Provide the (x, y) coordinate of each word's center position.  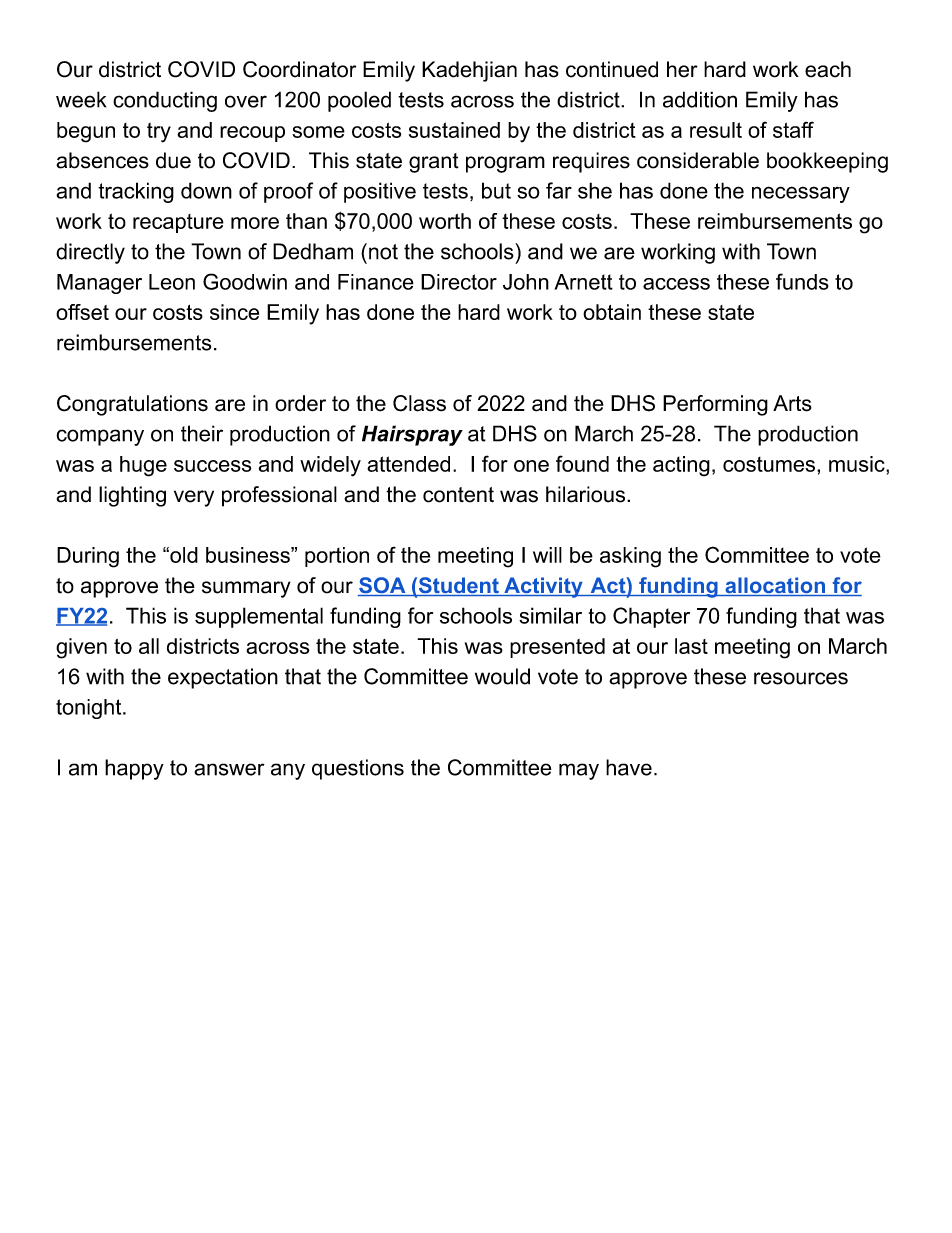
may (579, 771)
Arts (792, 403)
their (202, 433)
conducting (165, 101)
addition (700, 99)
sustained (454, 130)
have (629, 767)
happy (134, 769)
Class (419, 403)
